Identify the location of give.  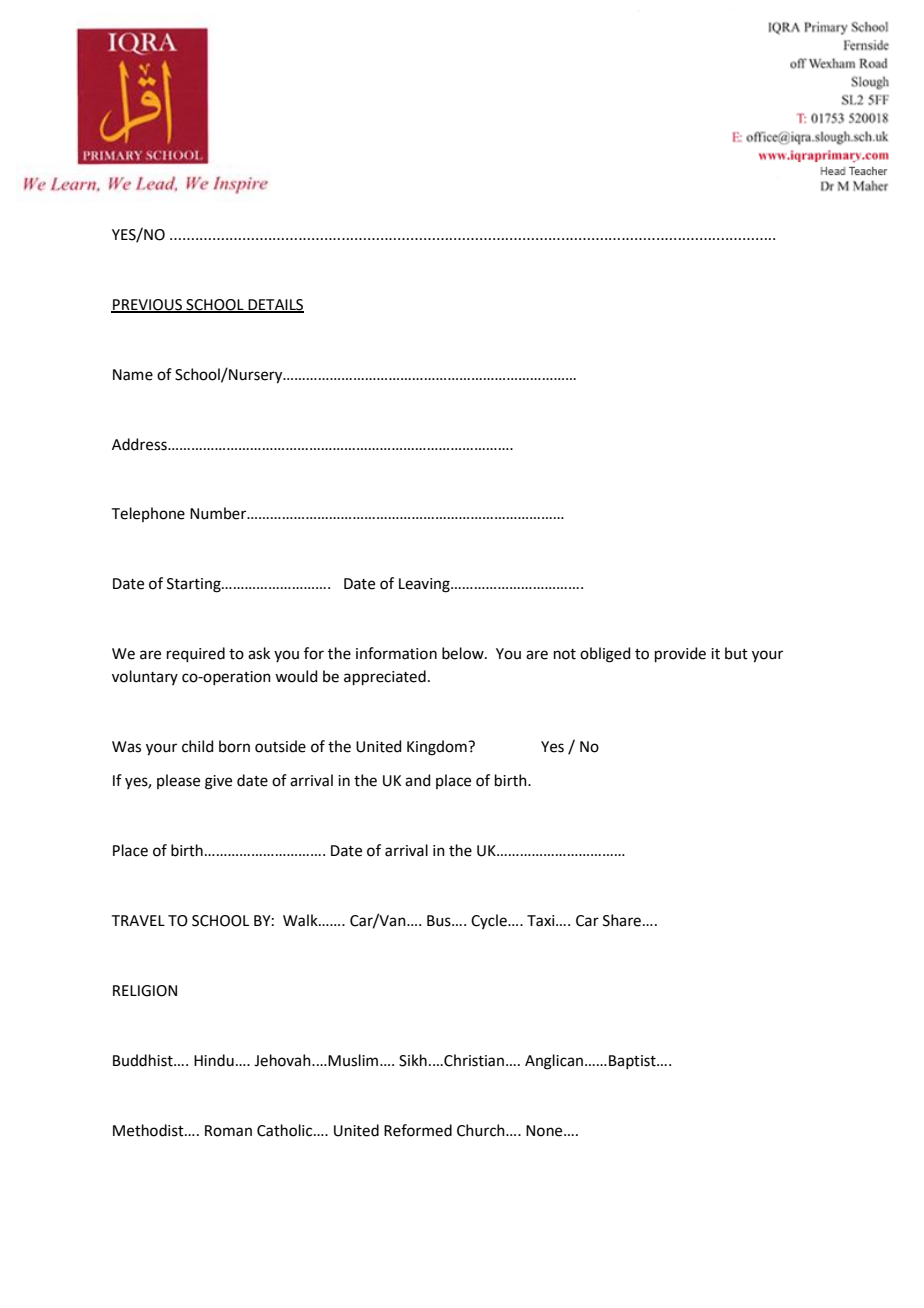
(218, 782).
